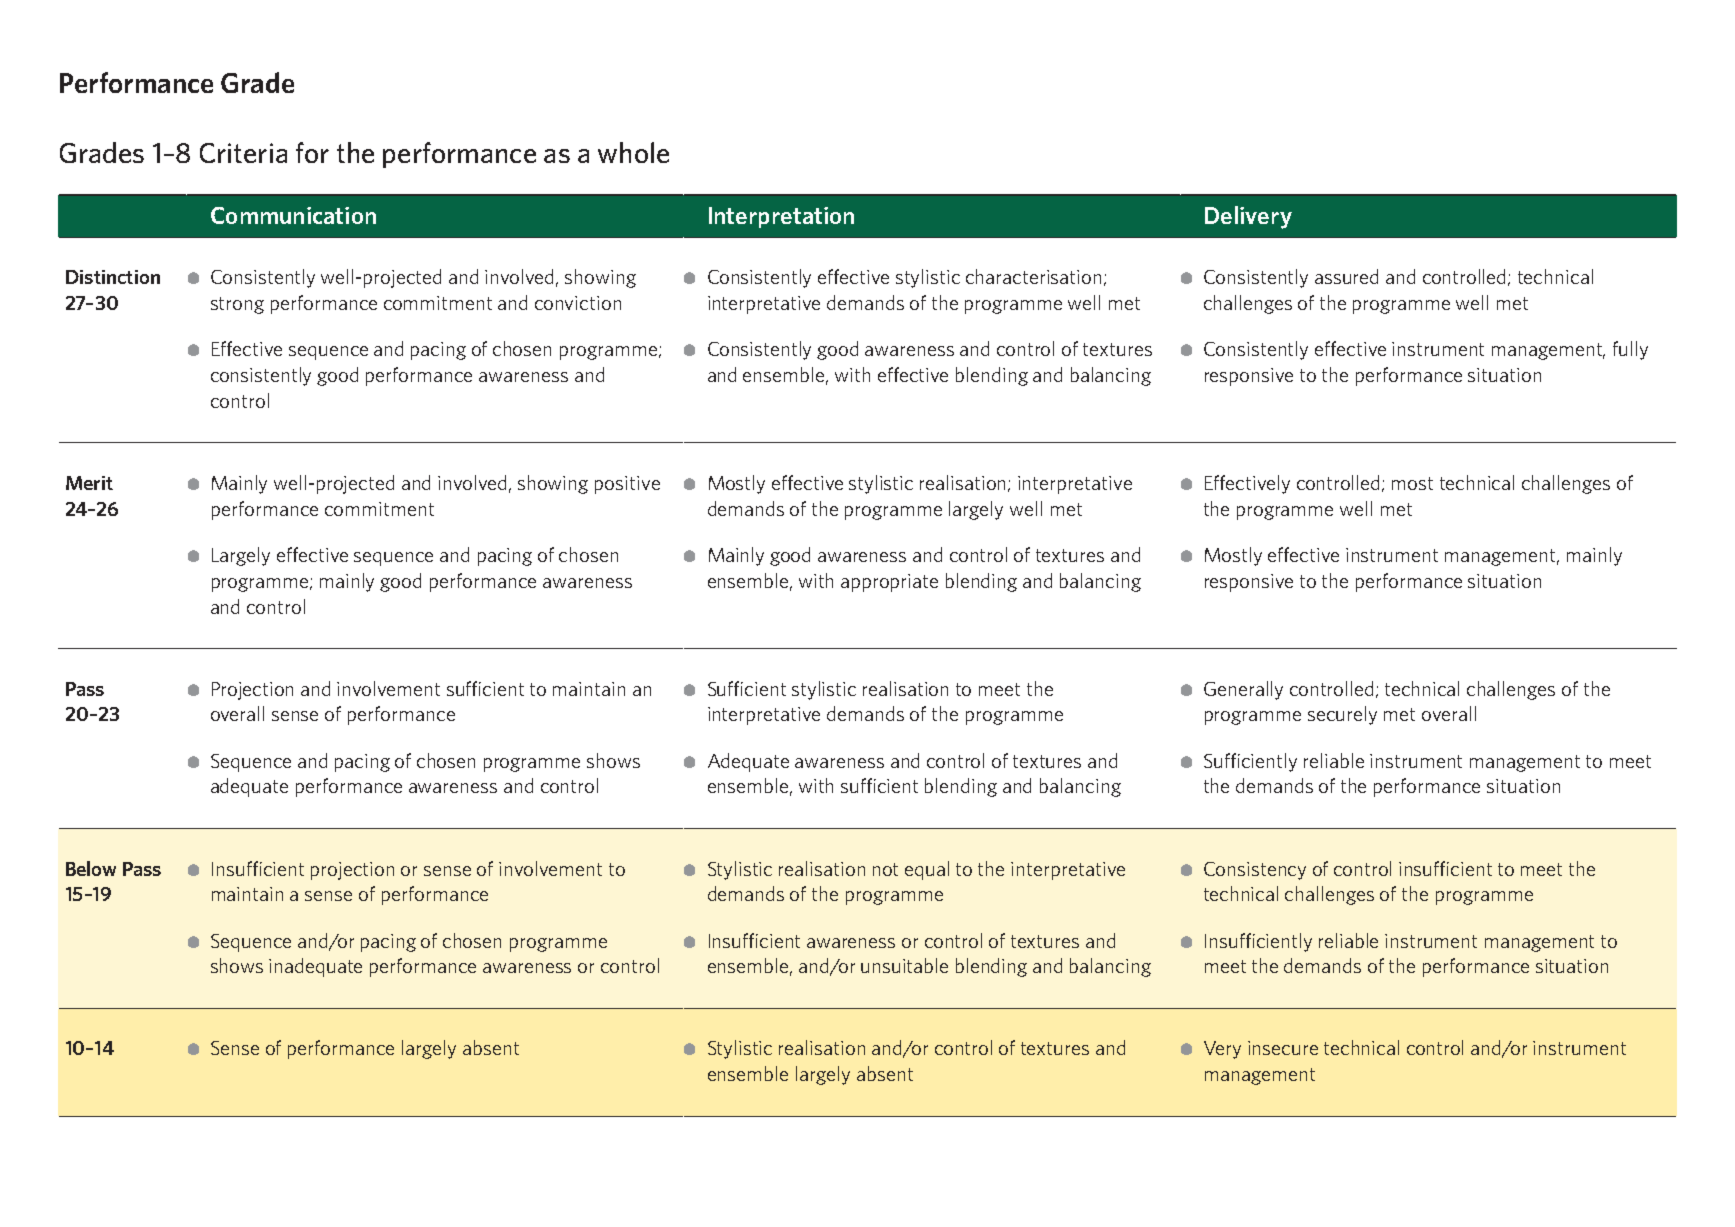 This image has width=1735, height=1227. I want to click on Interpretation, so click(781, 217).
